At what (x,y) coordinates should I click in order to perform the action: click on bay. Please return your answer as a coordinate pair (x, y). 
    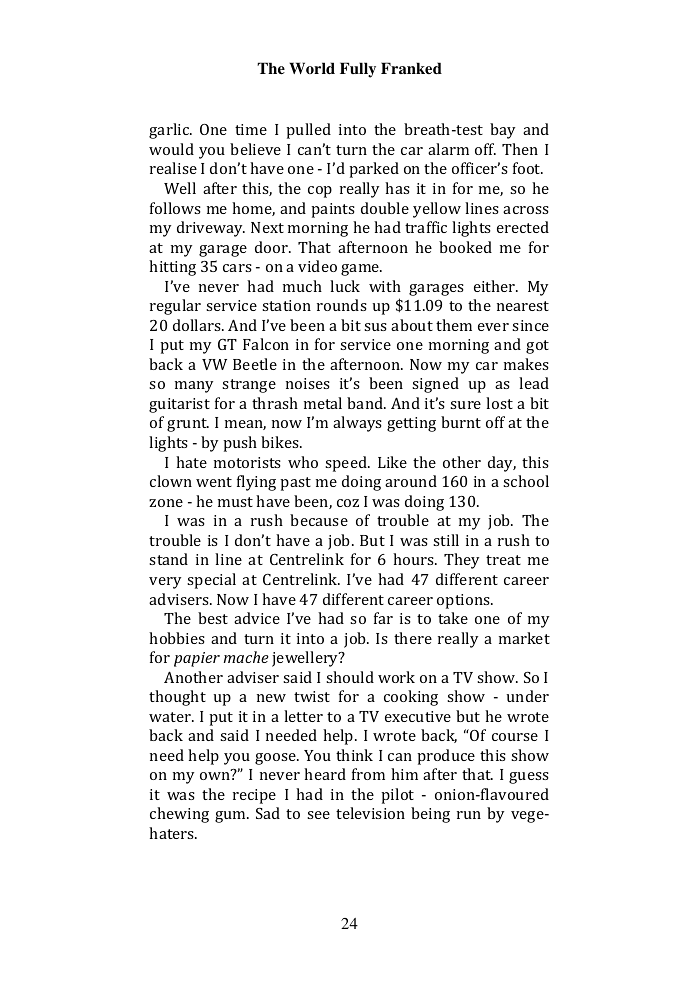
    Looking at the image, I should click on (502, 131).
